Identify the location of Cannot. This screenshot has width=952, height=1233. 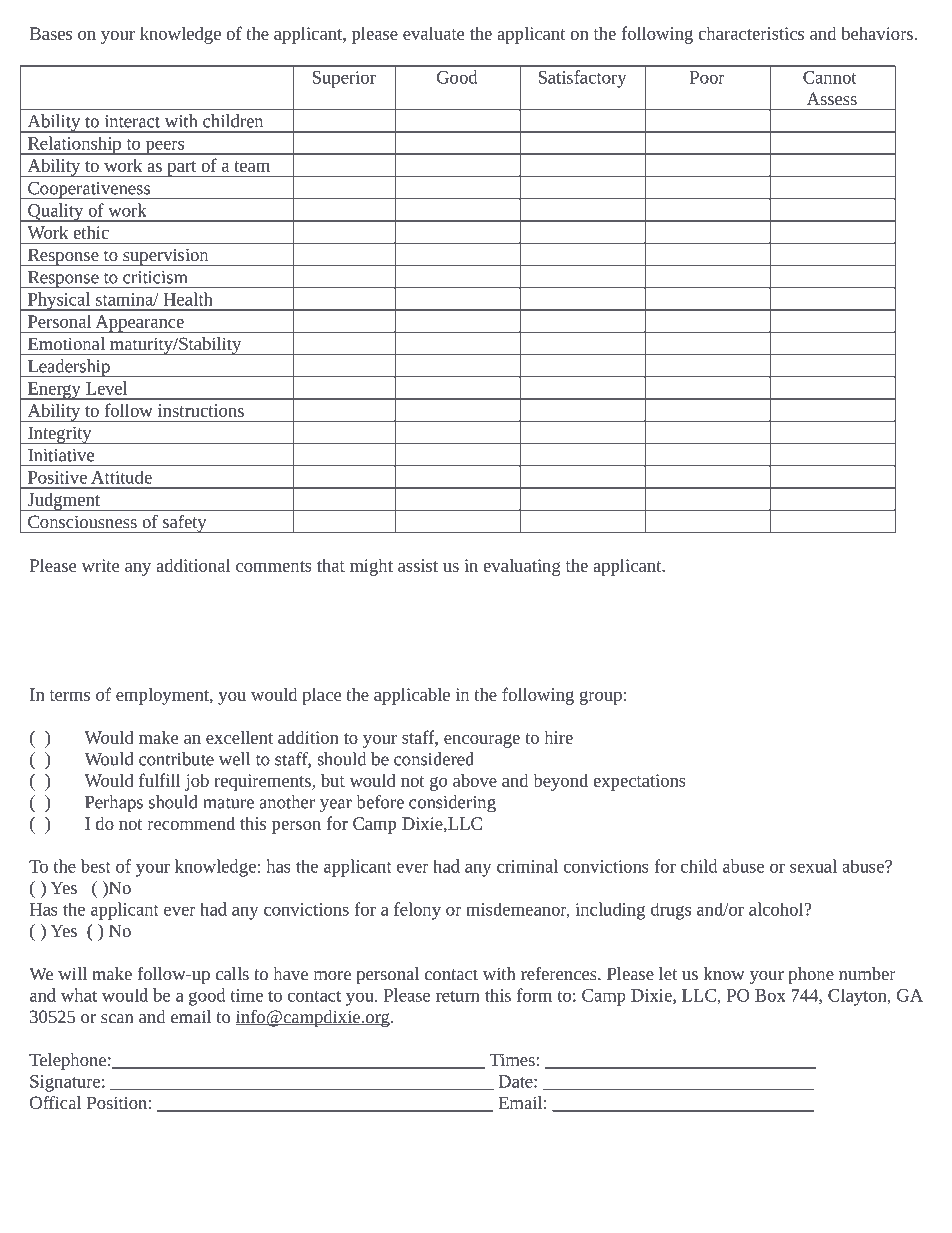
(829, 77).
